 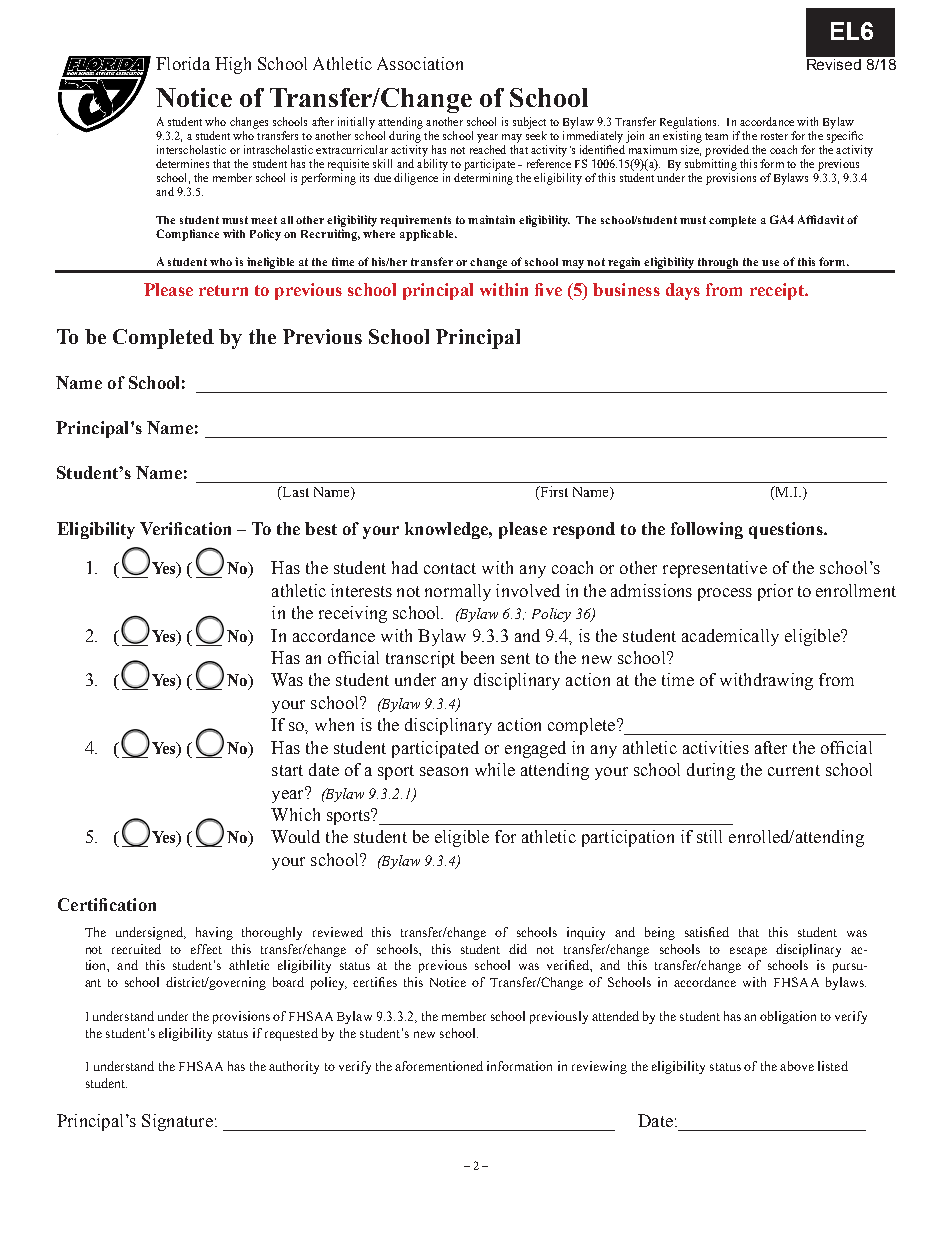 I want to click on reviewing, so click(x=599, y=1067).
